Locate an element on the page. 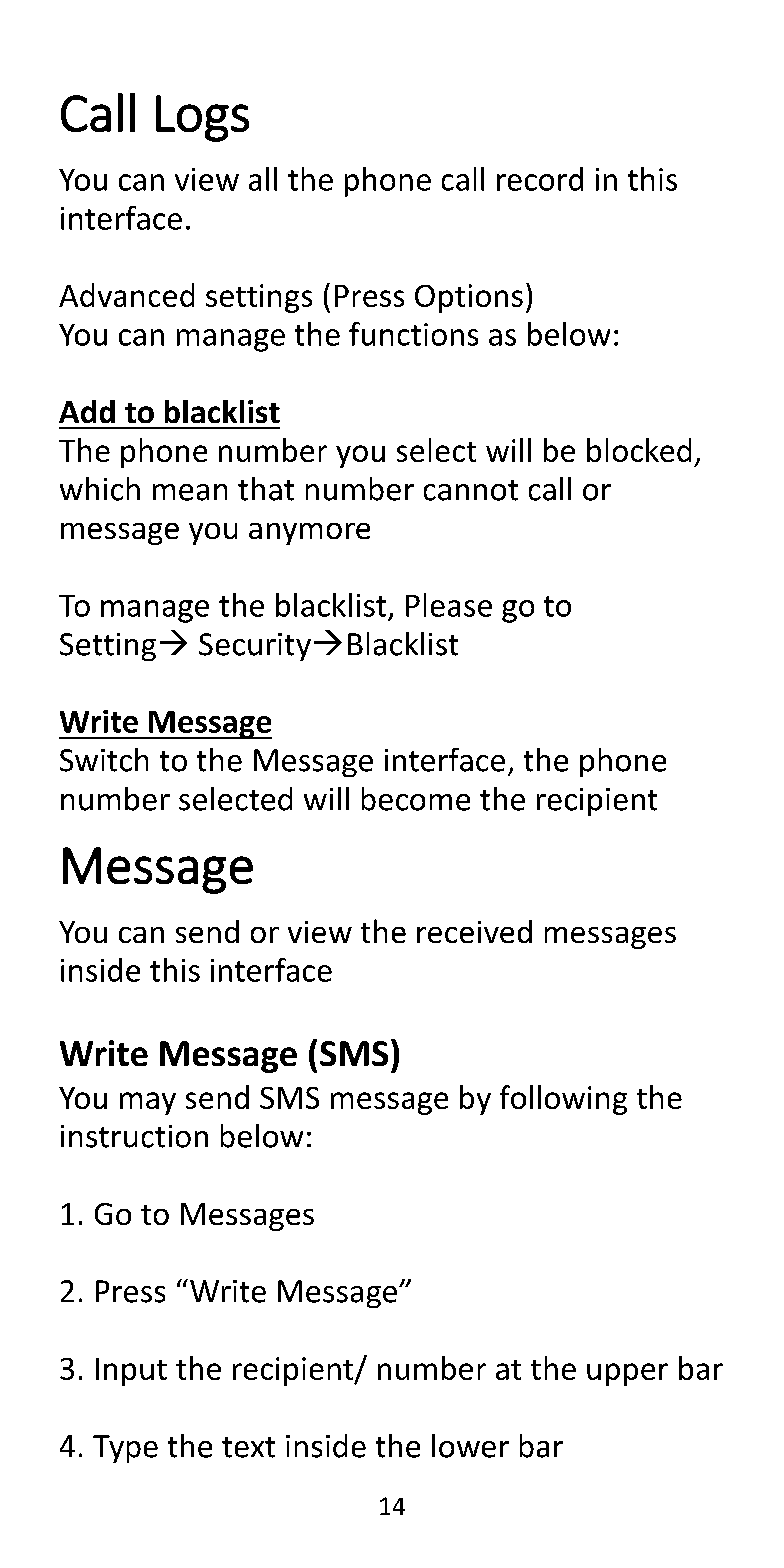  Logs is located at coordinates (202, 118).
